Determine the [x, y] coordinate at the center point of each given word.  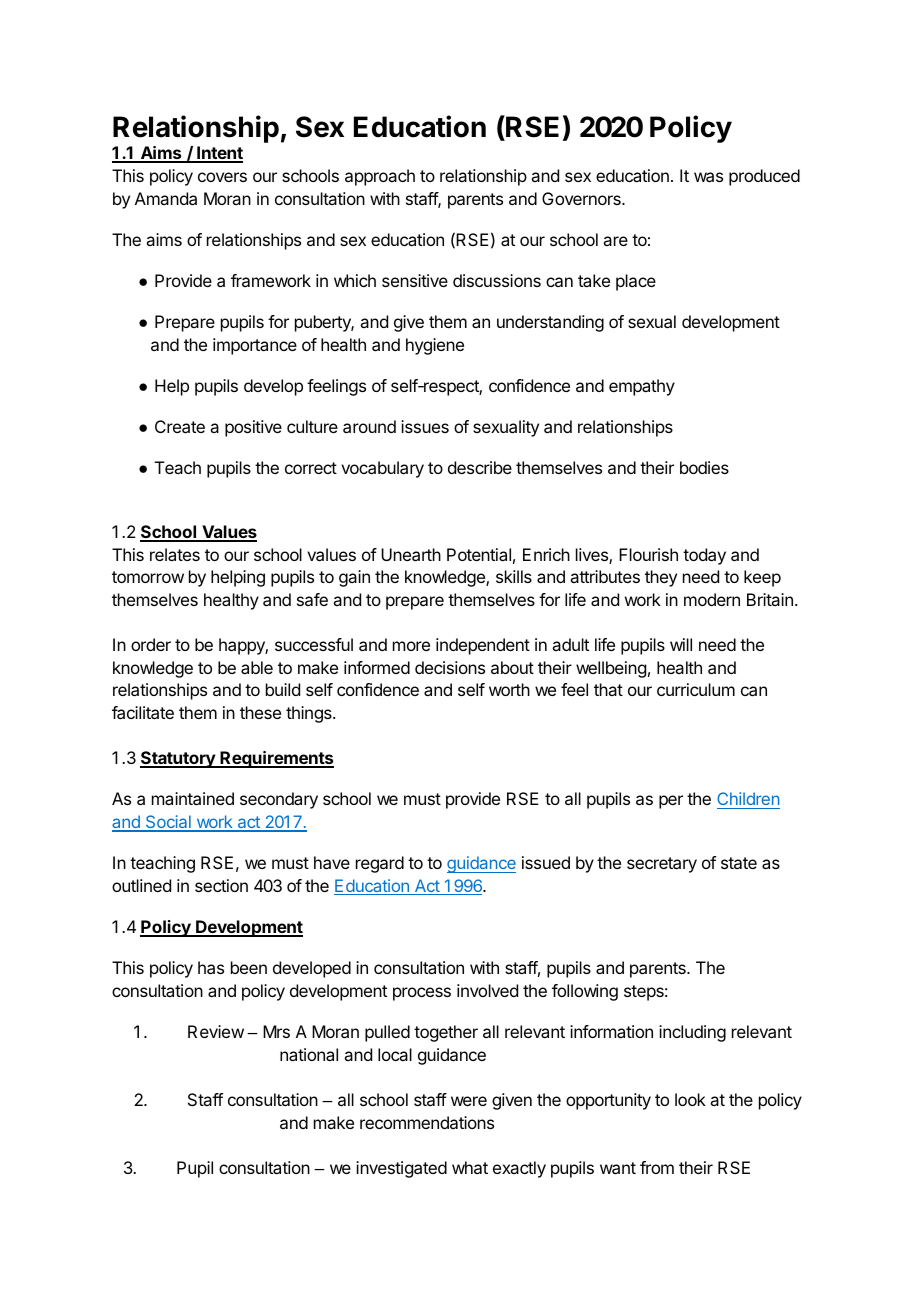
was [708, 177]
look [690, 1099]
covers [222, 177]
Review [216, 1031]
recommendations [427, 1122]
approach [380, 177]
